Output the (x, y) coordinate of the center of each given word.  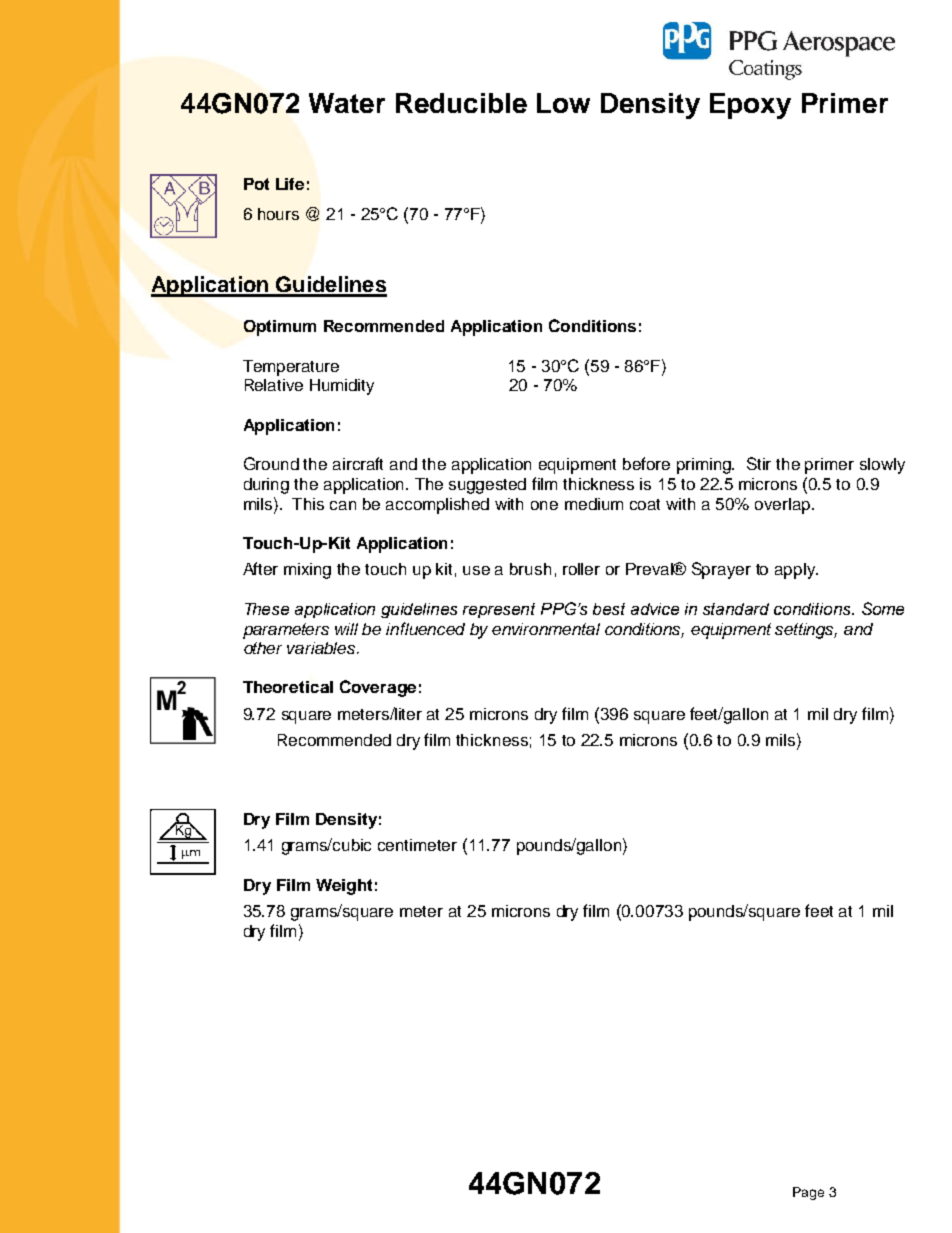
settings (806, 631)
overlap (784, 506)
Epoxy (750, 106)
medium (594, 504)
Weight (344, 887)
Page (808, 1193)
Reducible (461, 103)
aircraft (358, 463)
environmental (546, 629)
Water (347, 103)
